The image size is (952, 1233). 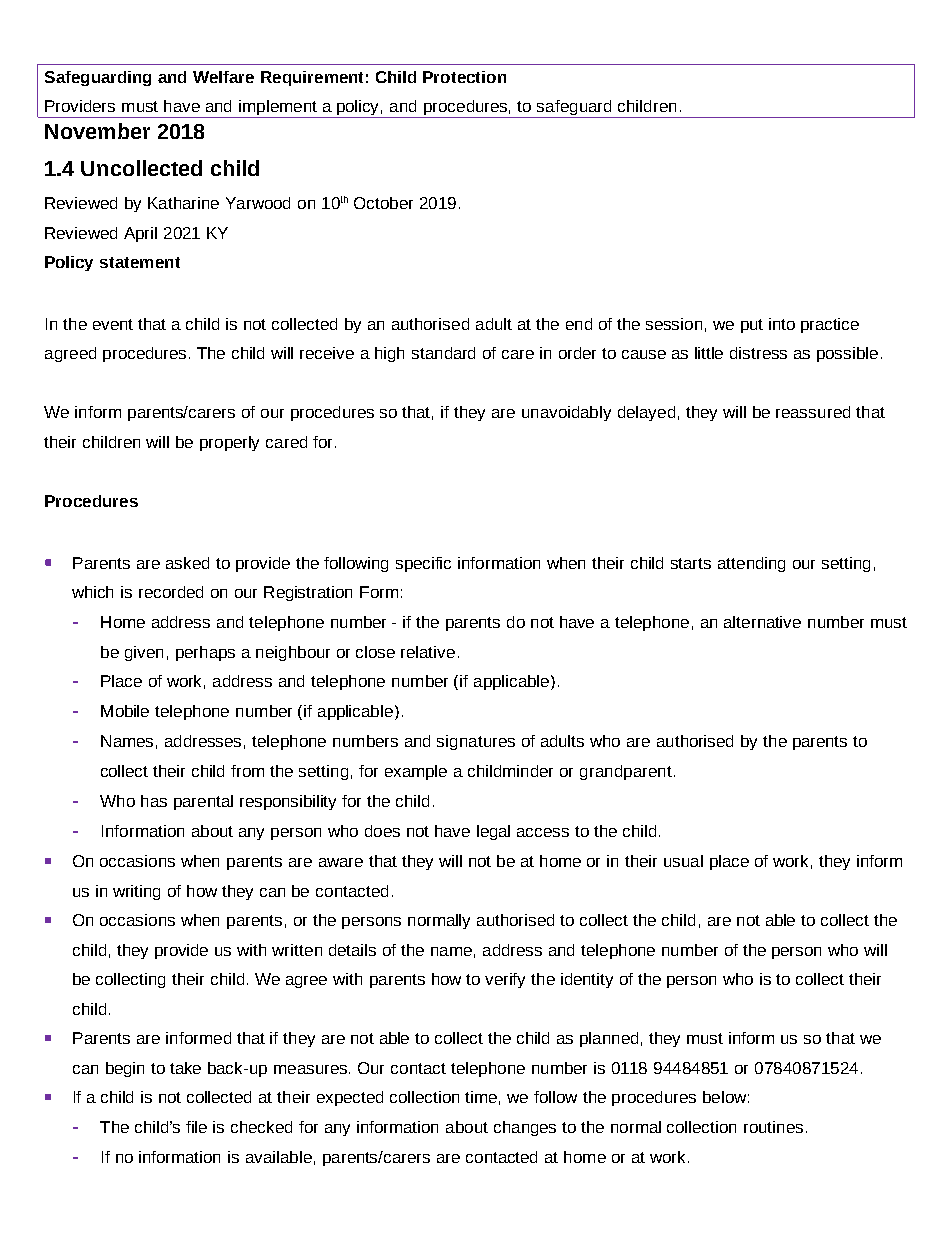 I want to click on into, so click(x=782, y=324).
